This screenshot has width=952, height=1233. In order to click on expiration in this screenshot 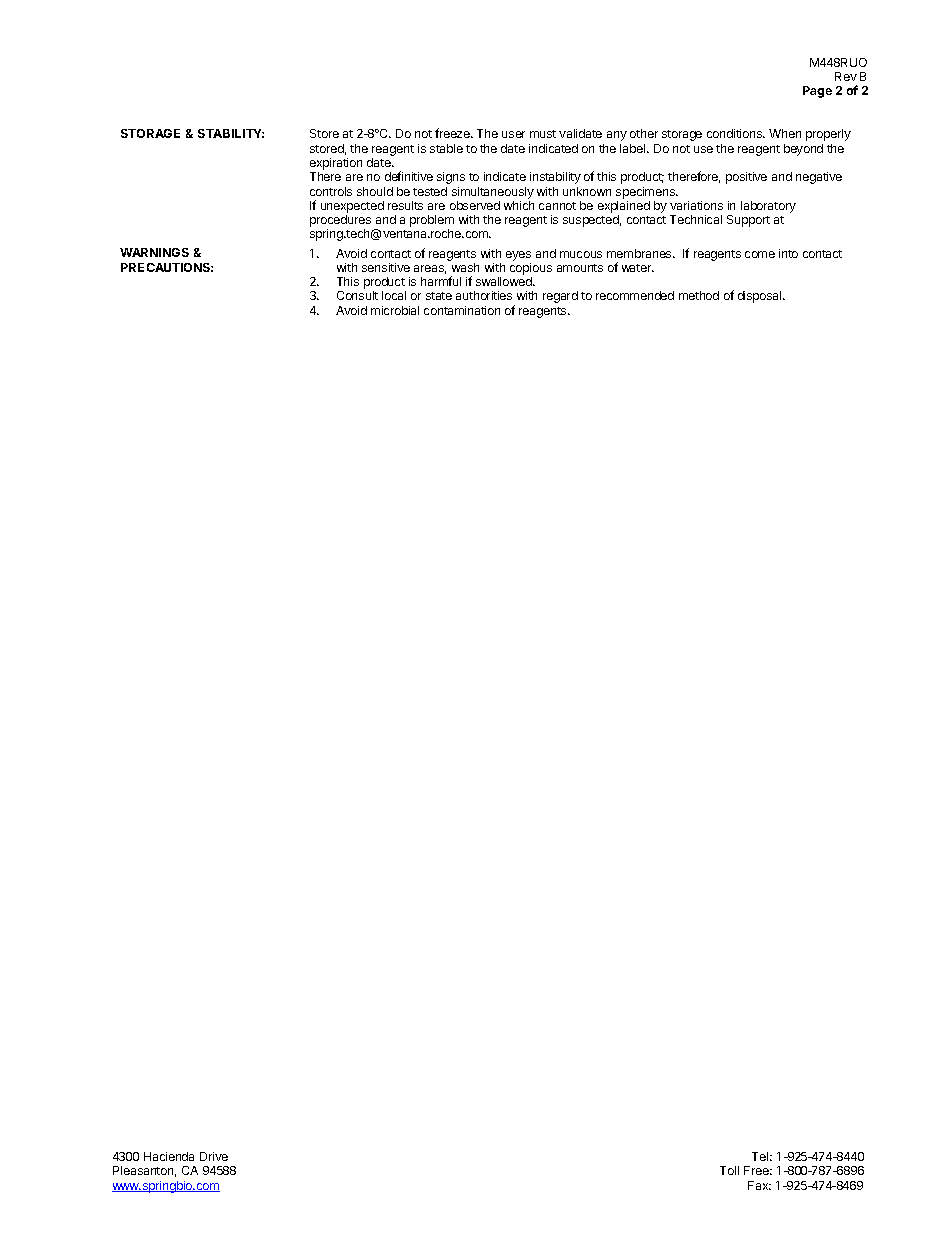, I will do `click(336, 164)`.
